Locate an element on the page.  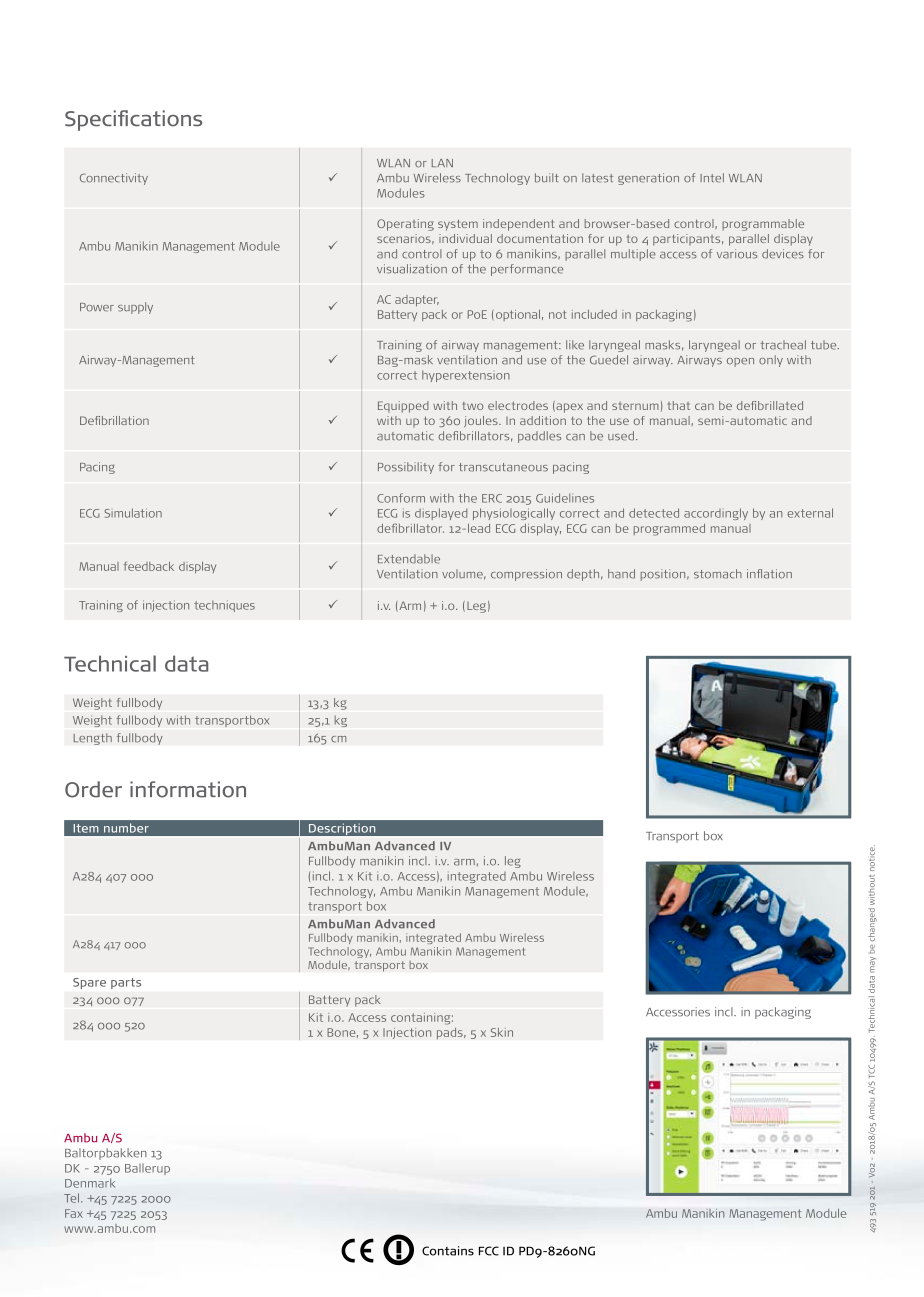
stomach is located at coordinates (718, 574).
